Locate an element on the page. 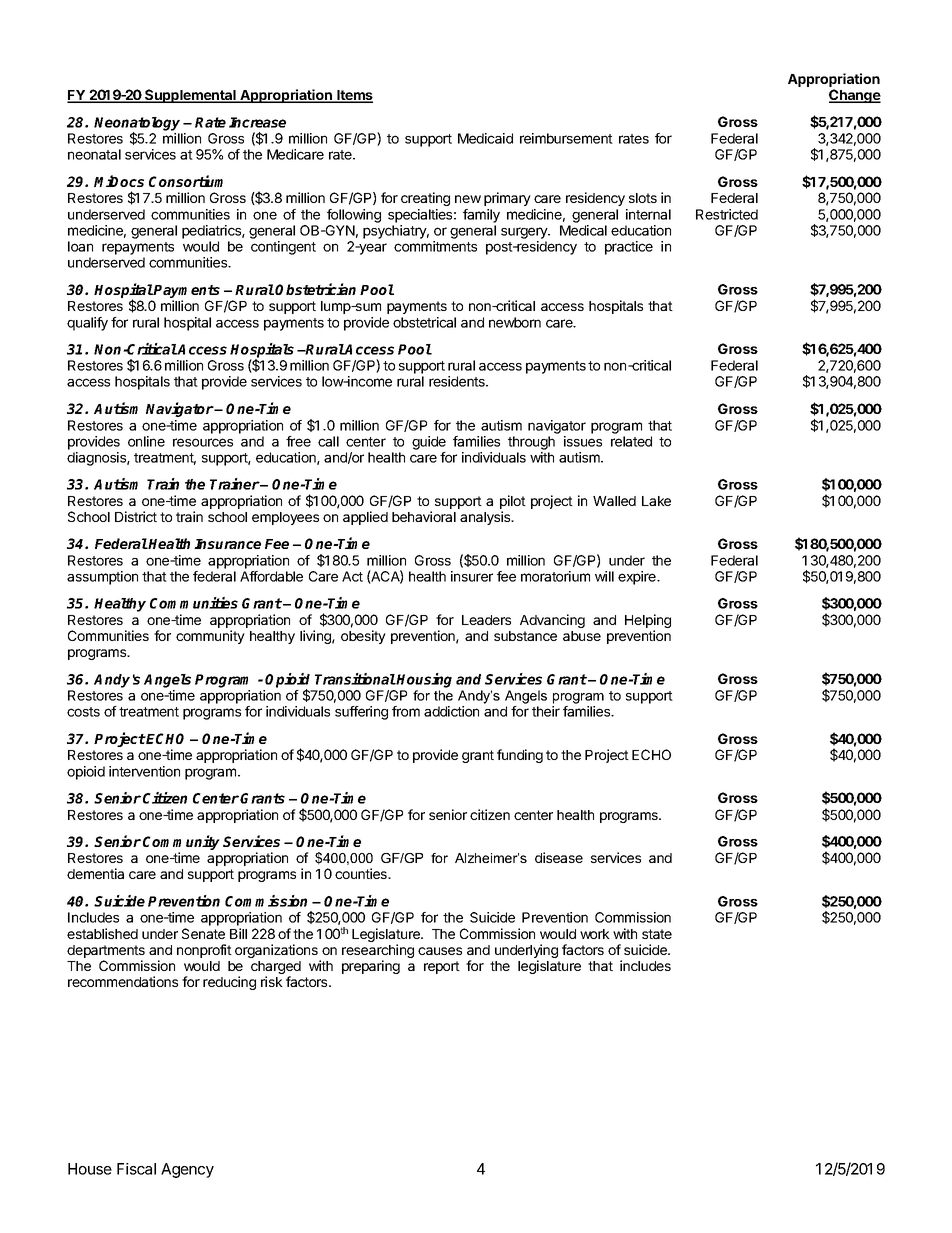 The width and height of the image is (952, 1233). Change is located at coordinates (855, 96).
